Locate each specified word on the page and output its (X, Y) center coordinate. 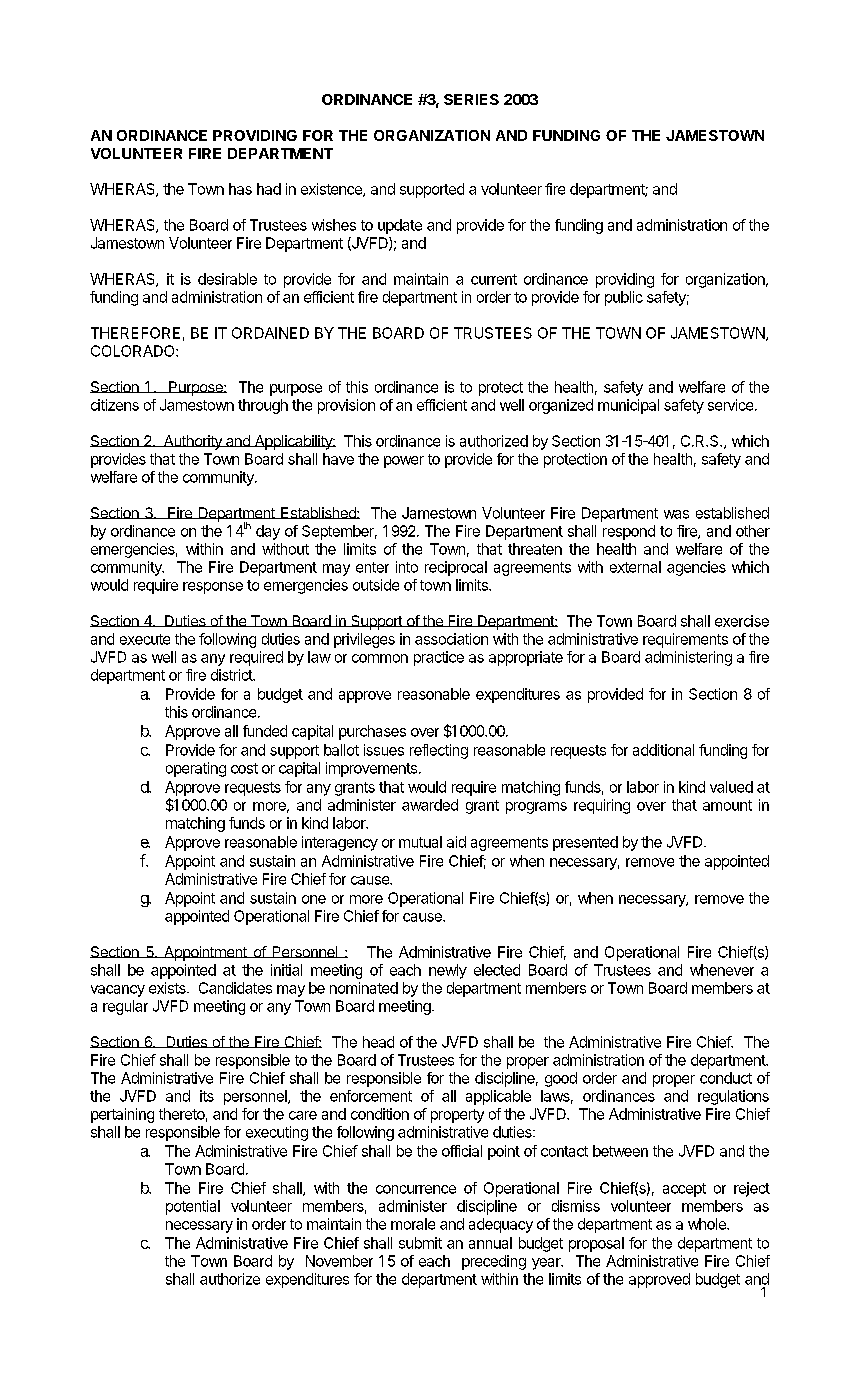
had (269, 189)
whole (708, 1224)
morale (413, 1224)
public (624, 298)
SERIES (471, 99)
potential (193, 1207)
